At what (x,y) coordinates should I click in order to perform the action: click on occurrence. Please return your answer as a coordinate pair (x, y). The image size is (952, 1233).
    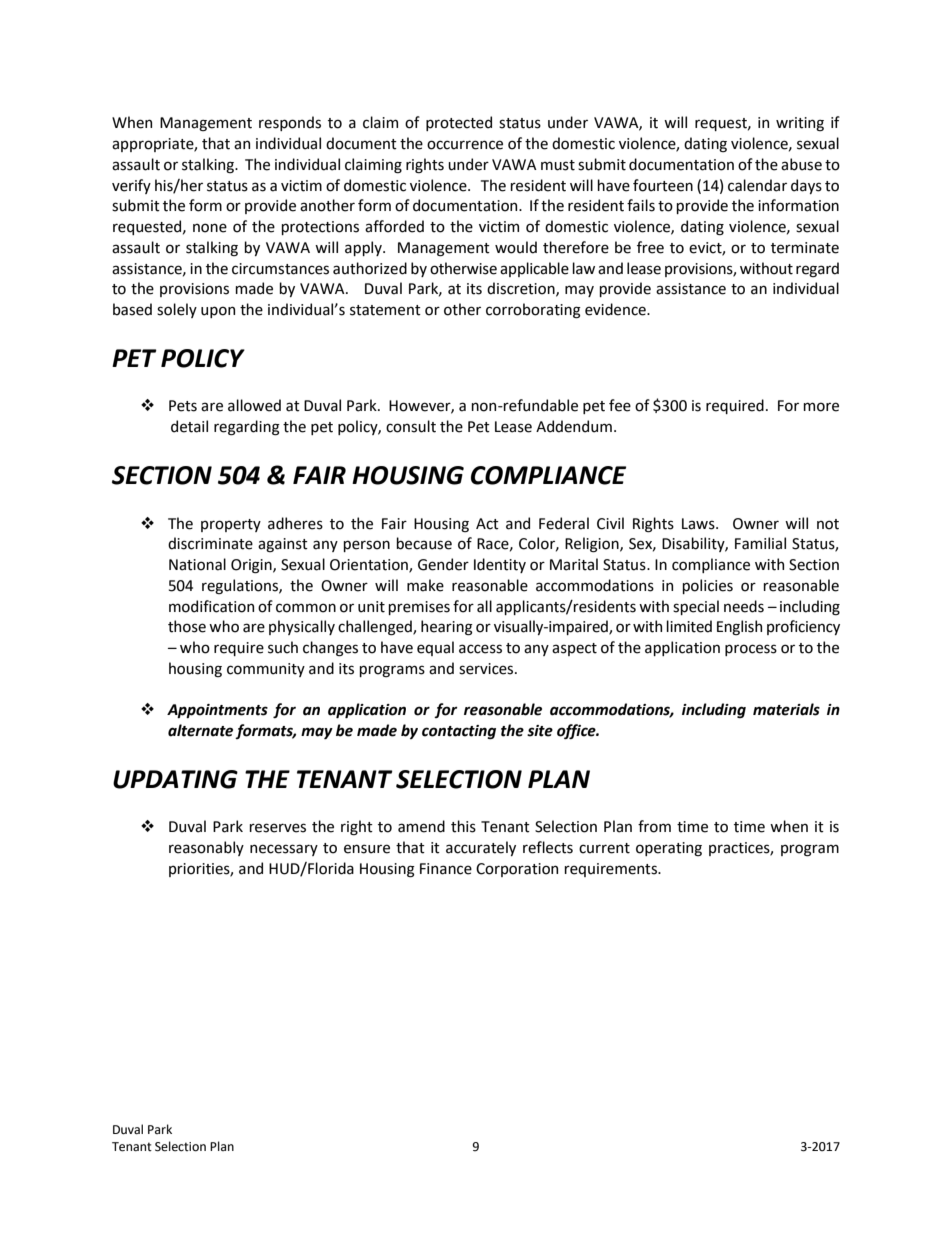
    Looking at the image, I should click on (465, 145).
